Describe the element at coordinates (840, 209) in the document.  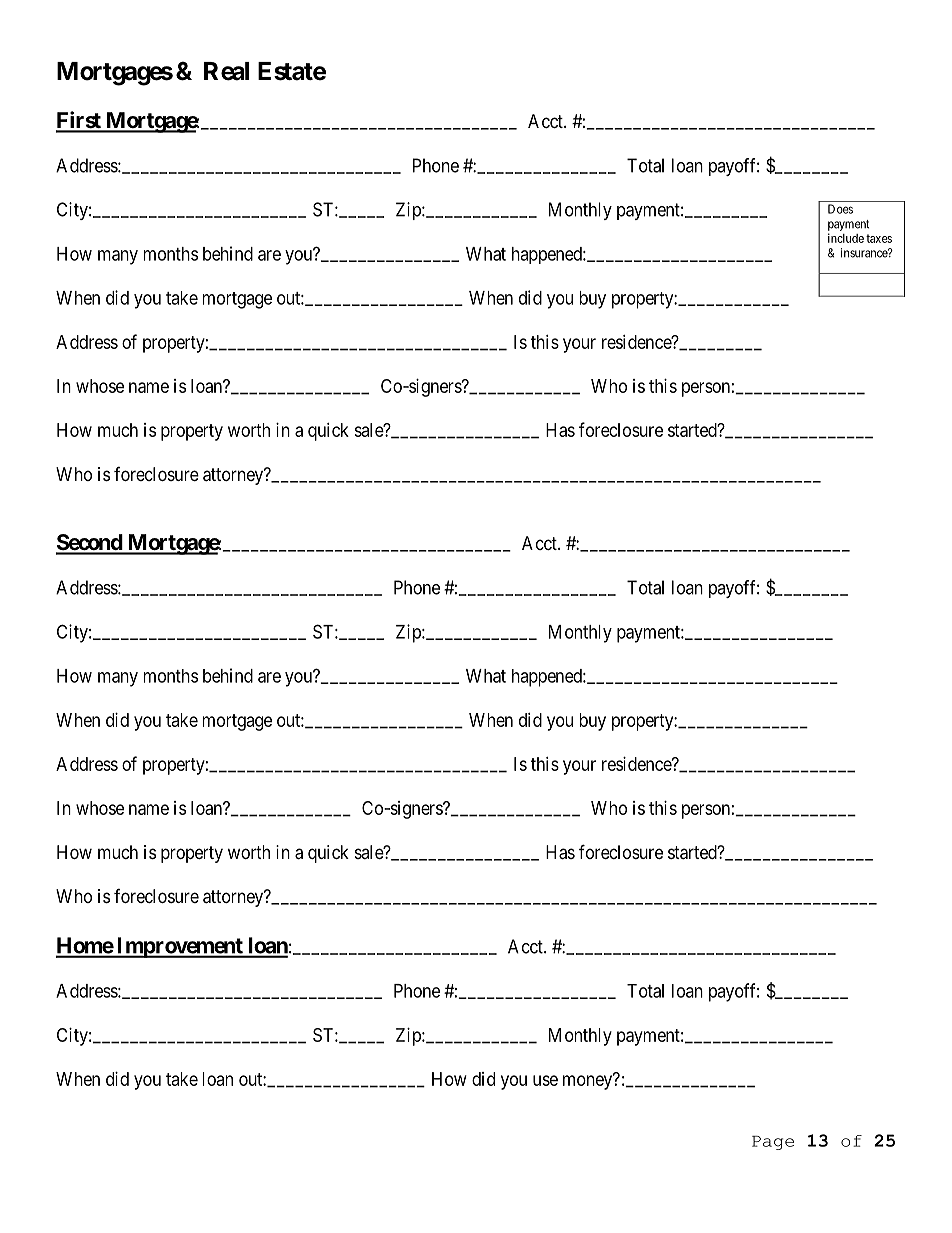
I see `Does` at that location.
